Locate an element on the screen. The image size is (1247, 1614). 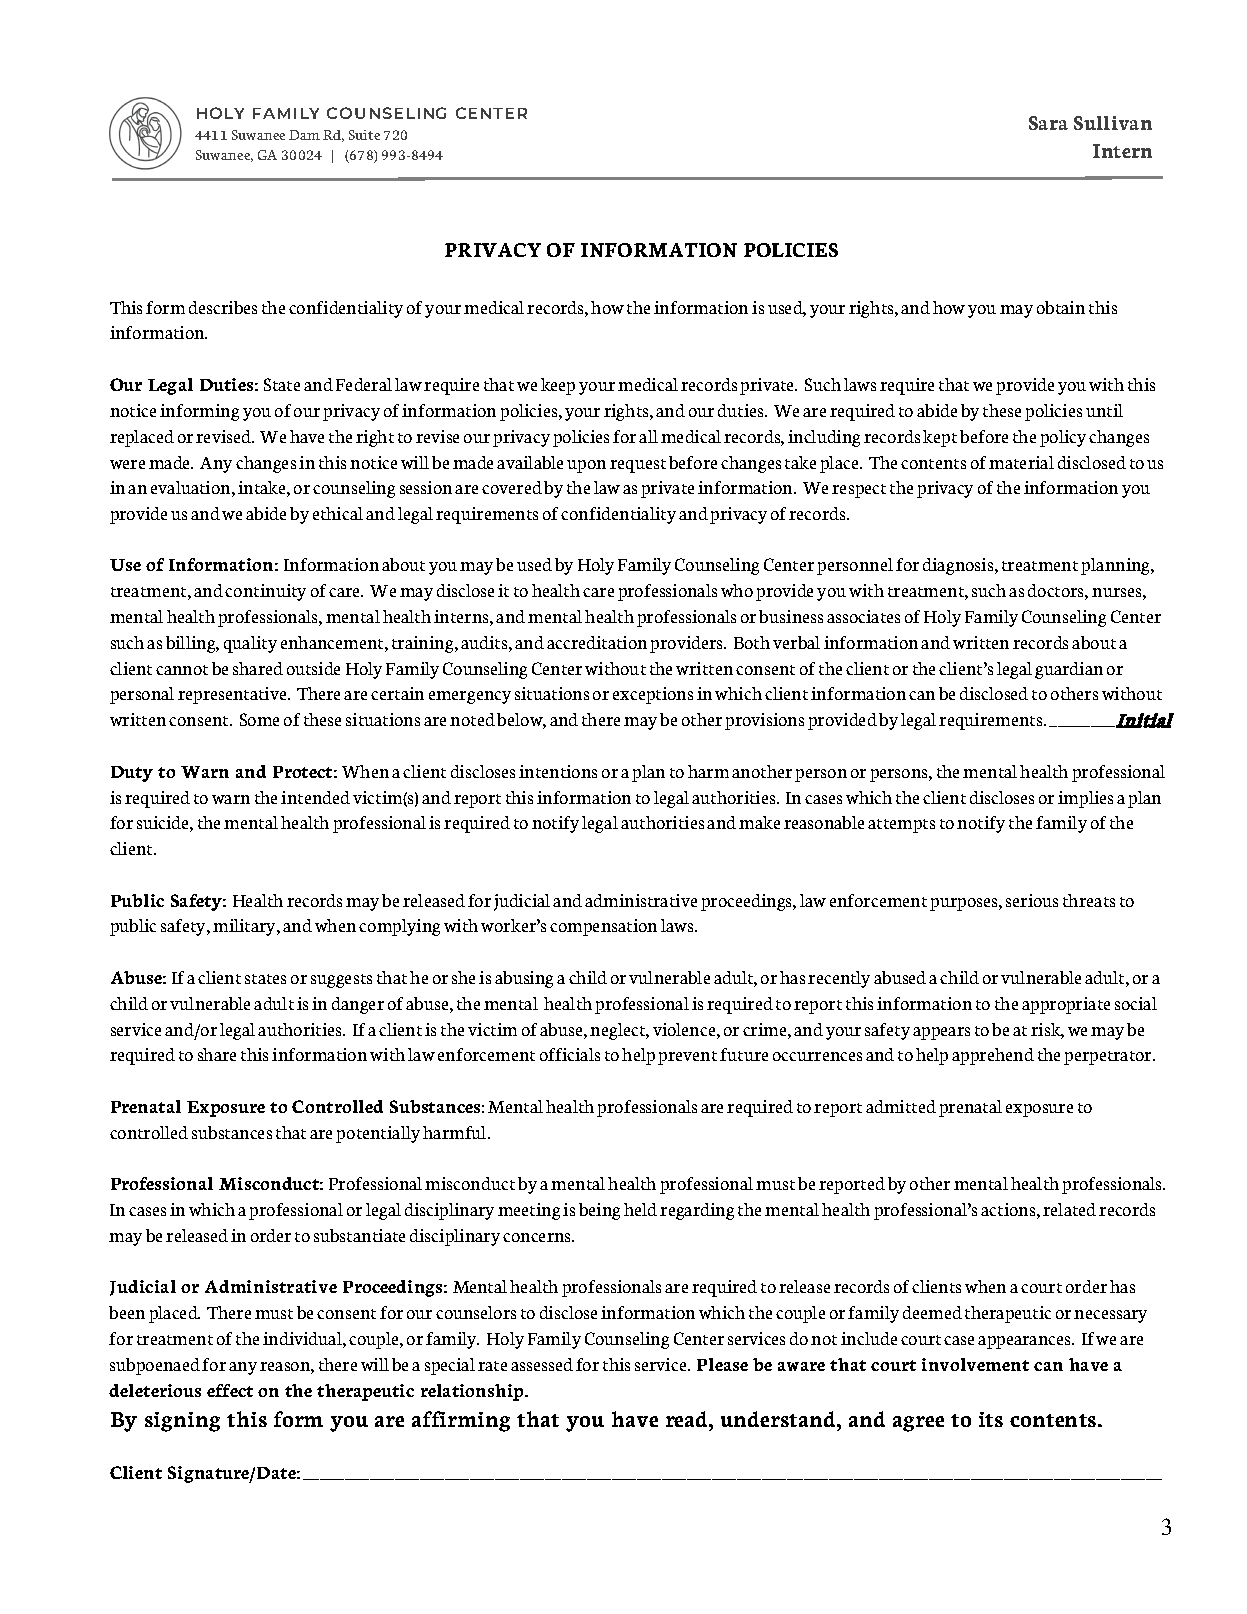
implies is located at coordinates (1085, 799).
